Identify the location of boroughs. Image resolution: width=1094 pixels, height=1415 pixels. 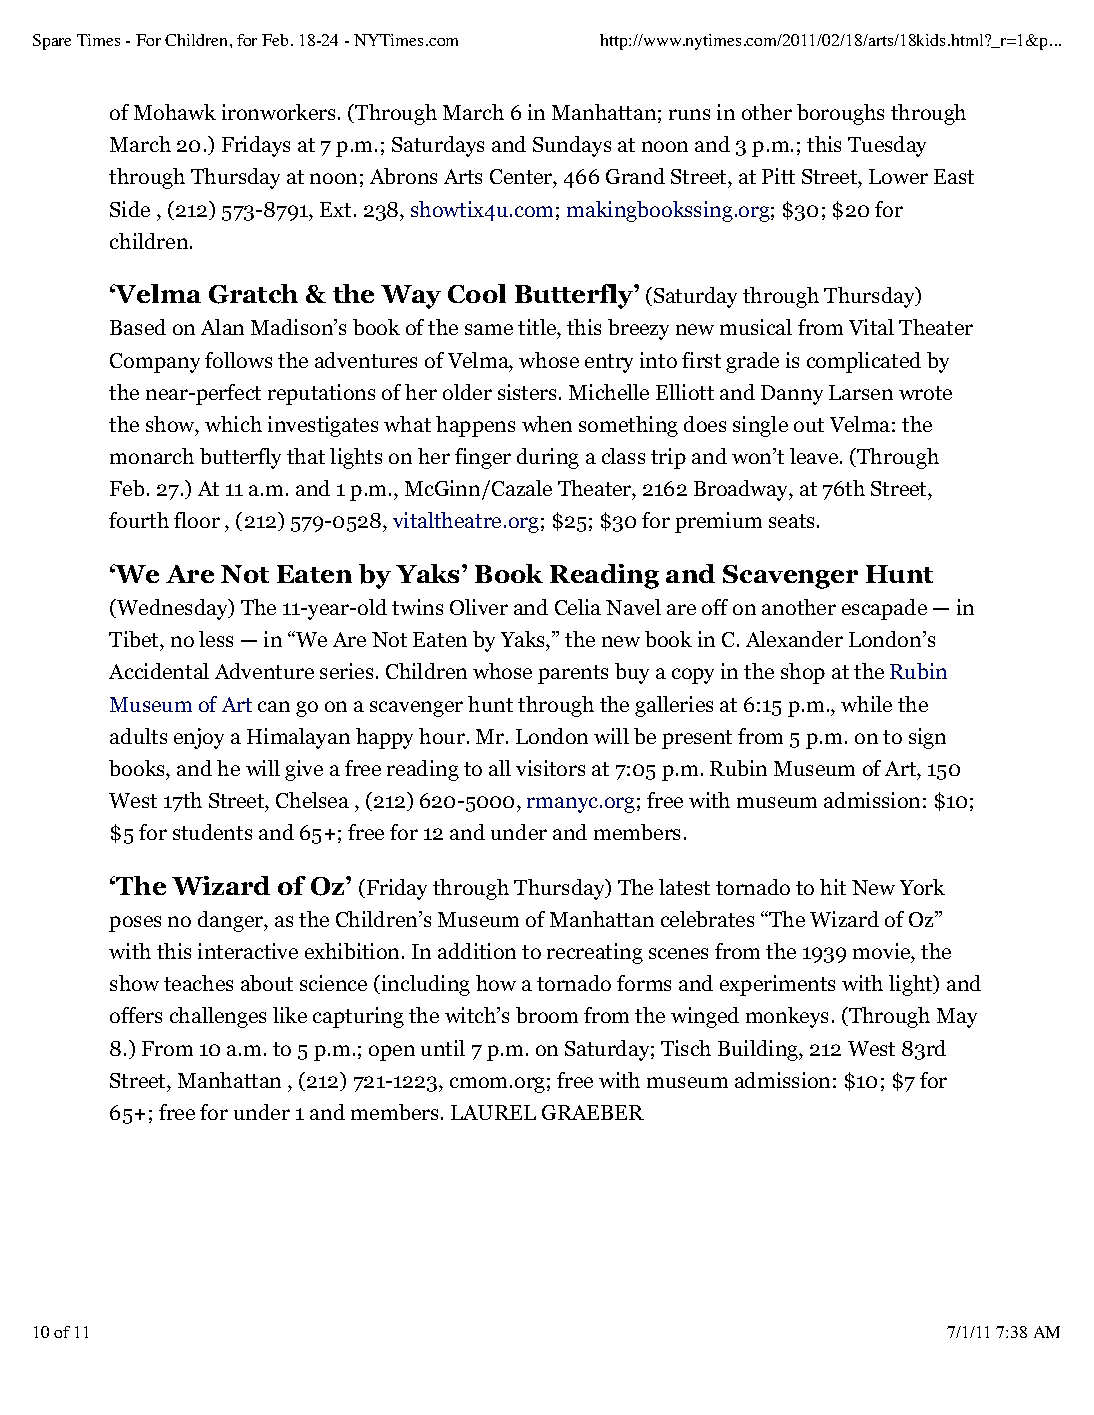
(840, 114).
